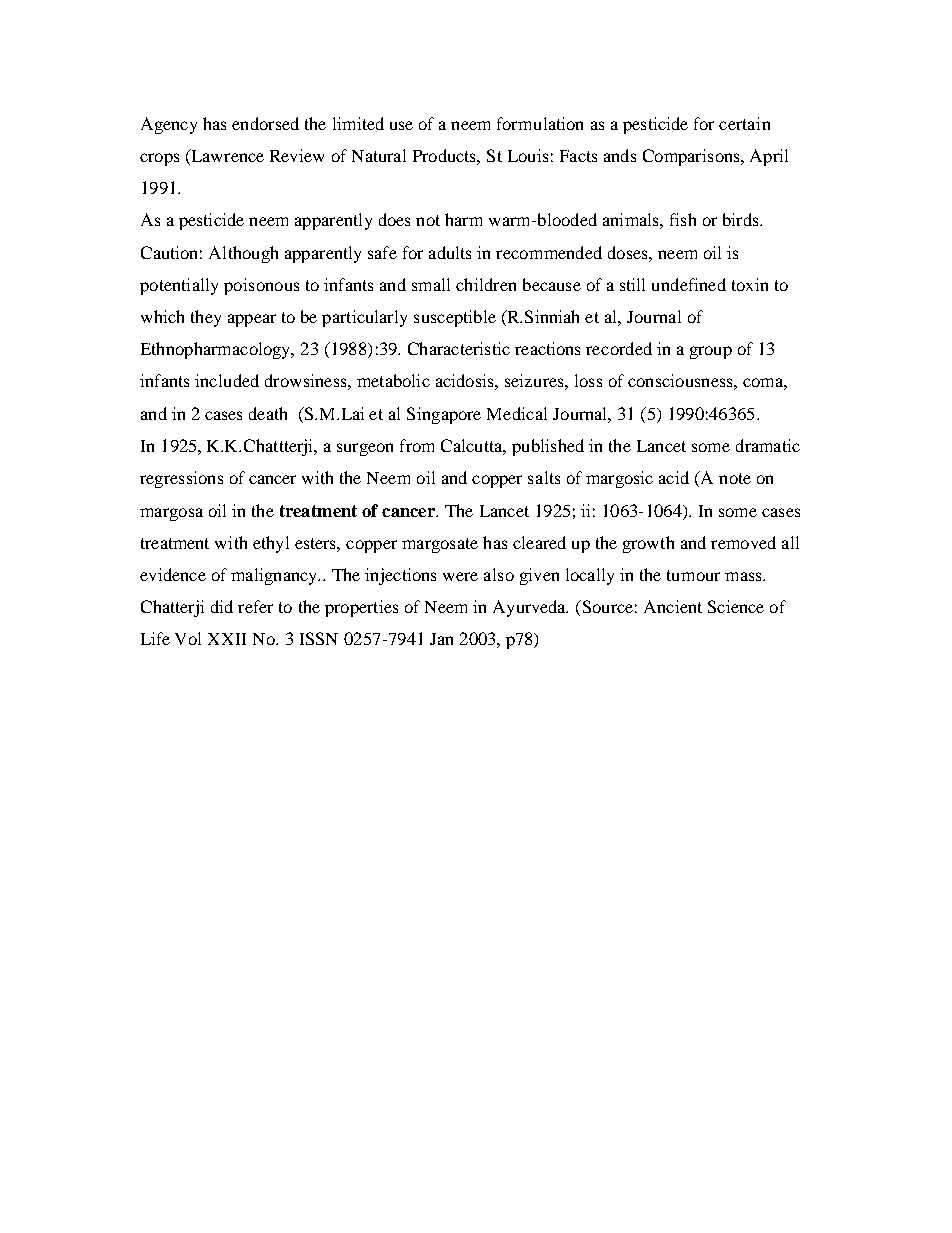 This screenshot has height=1233, width=952. I want to click on XXII, so click(227, 639).
